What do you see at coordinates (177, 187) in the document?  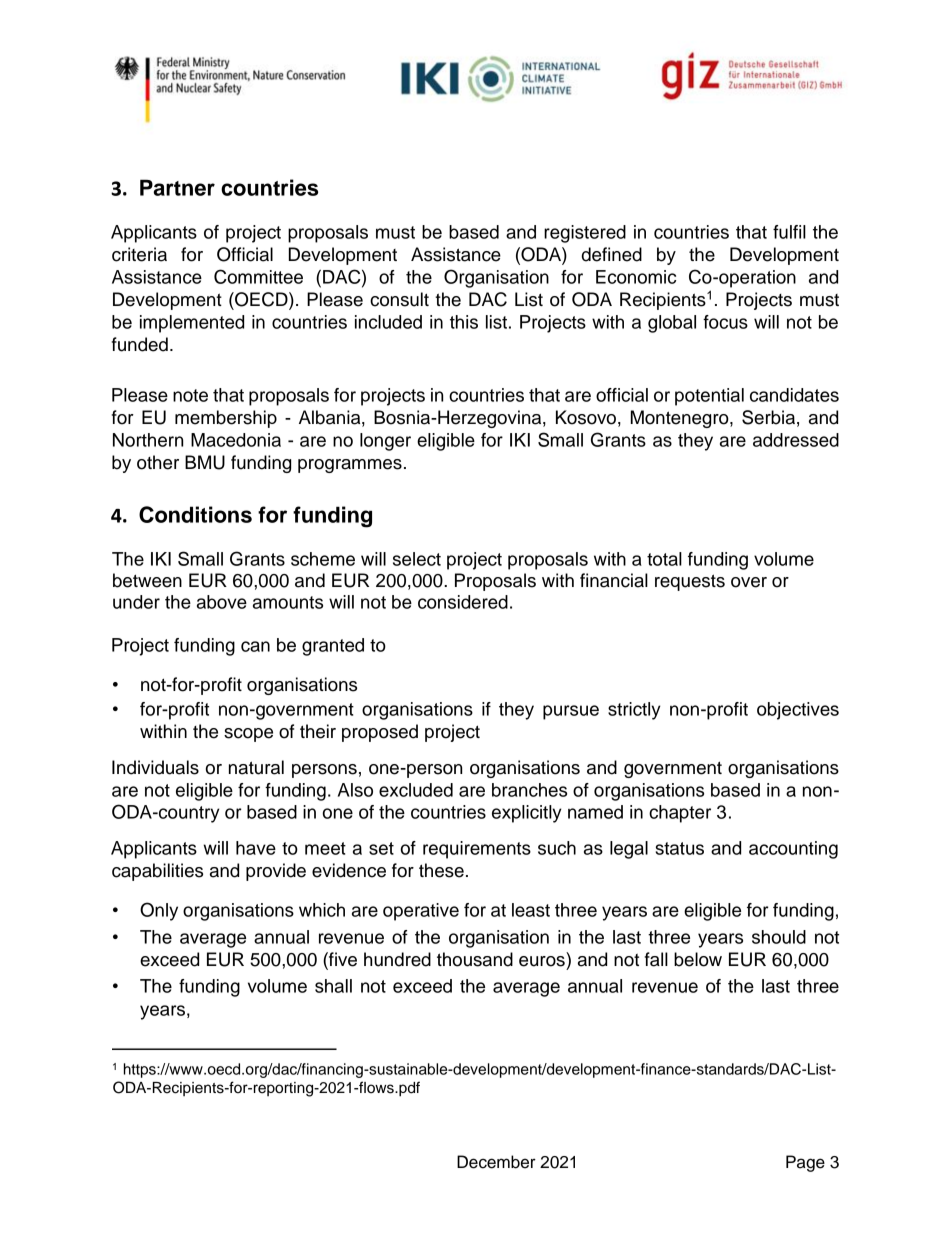 I see `Partner` at bounding box center [177, 187].
